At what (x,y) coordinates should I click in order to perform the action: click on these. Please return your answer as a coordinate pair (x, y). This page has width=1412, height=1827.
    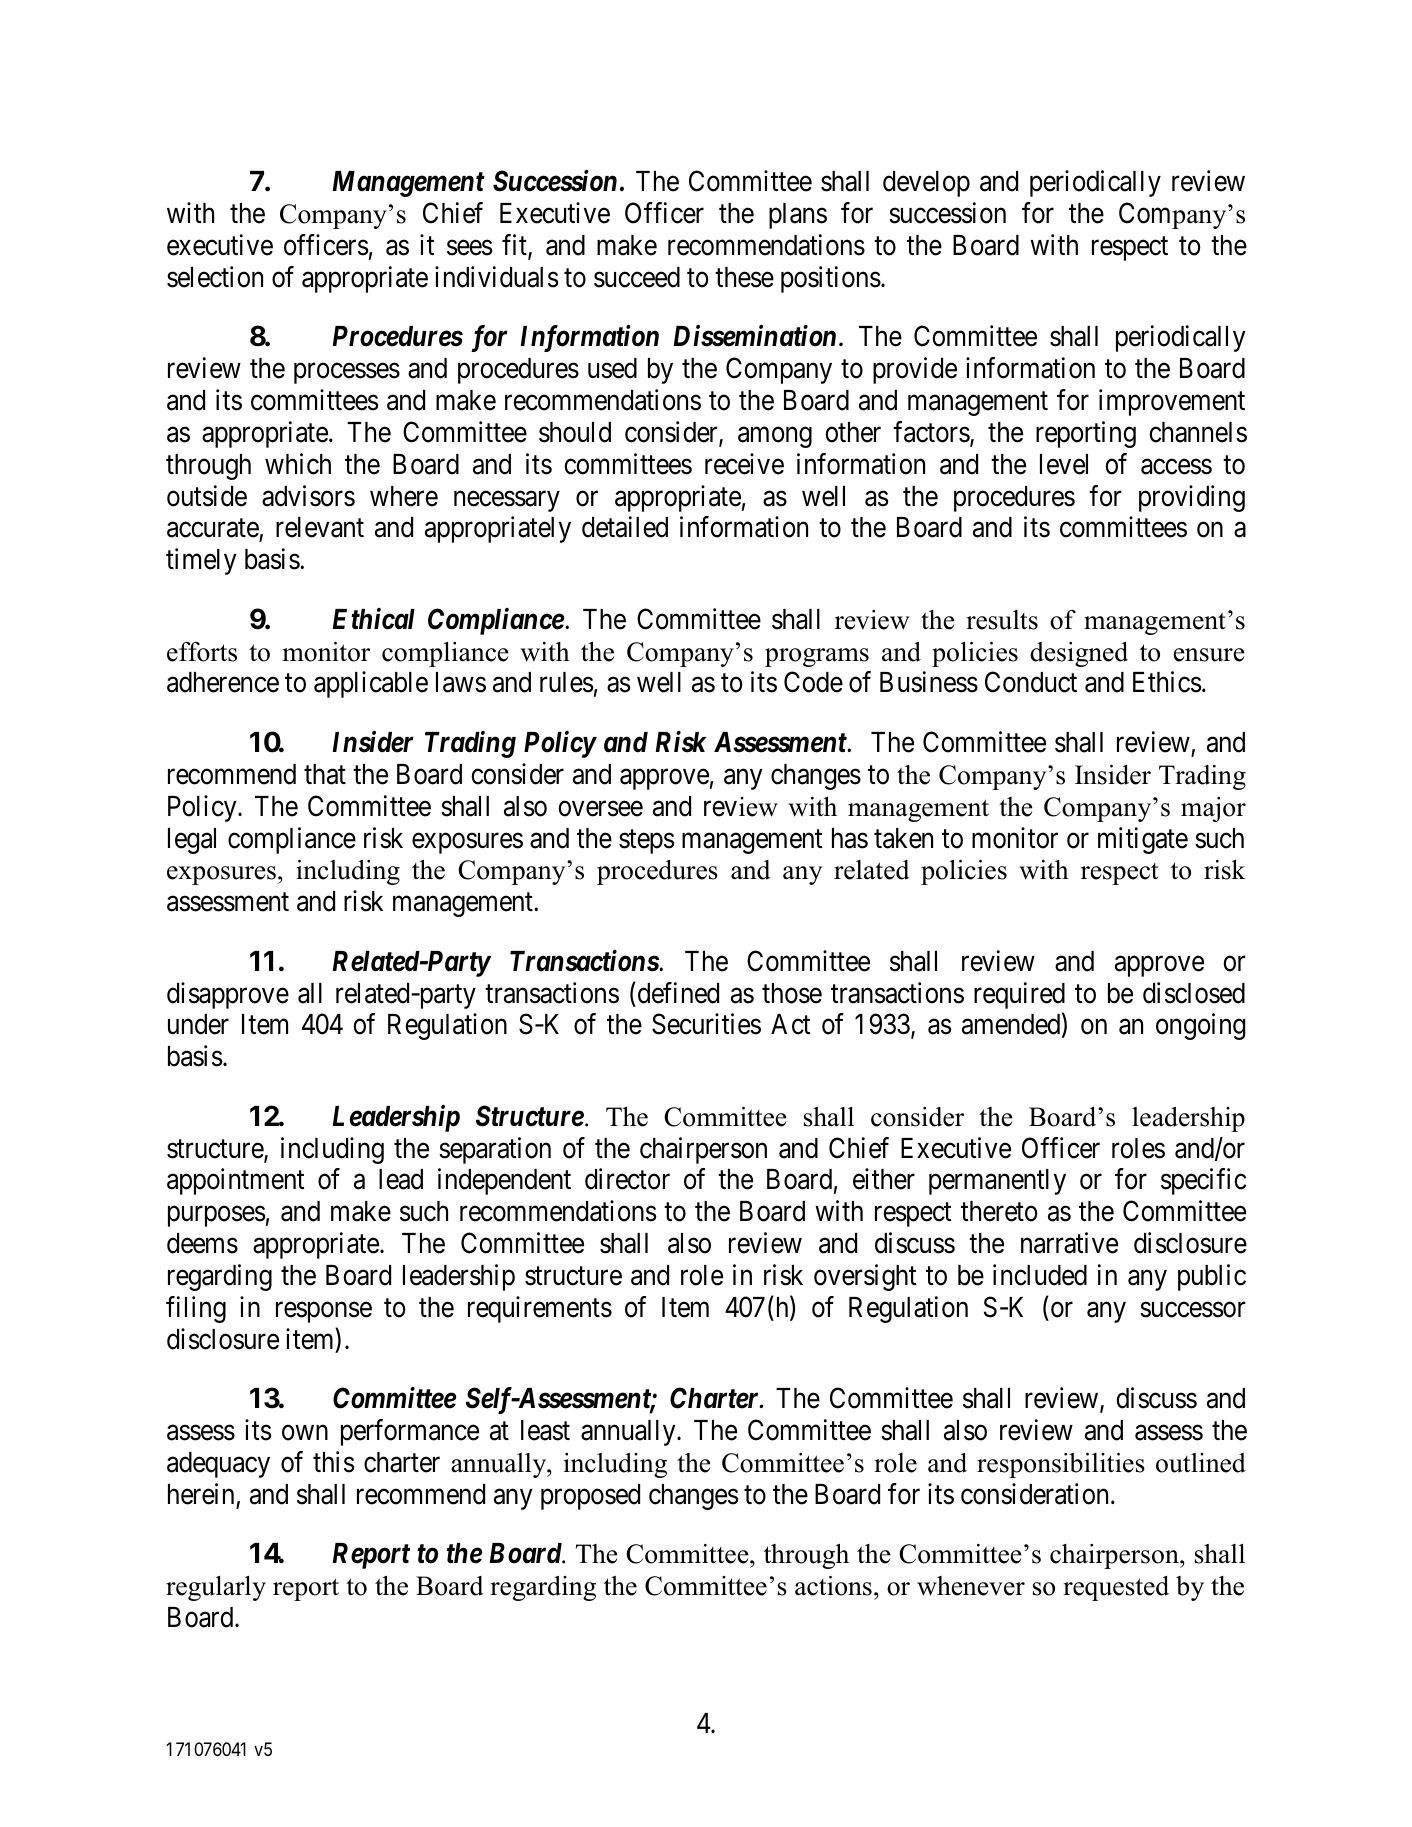
    Looking at the image, I should click on (744, 277).
